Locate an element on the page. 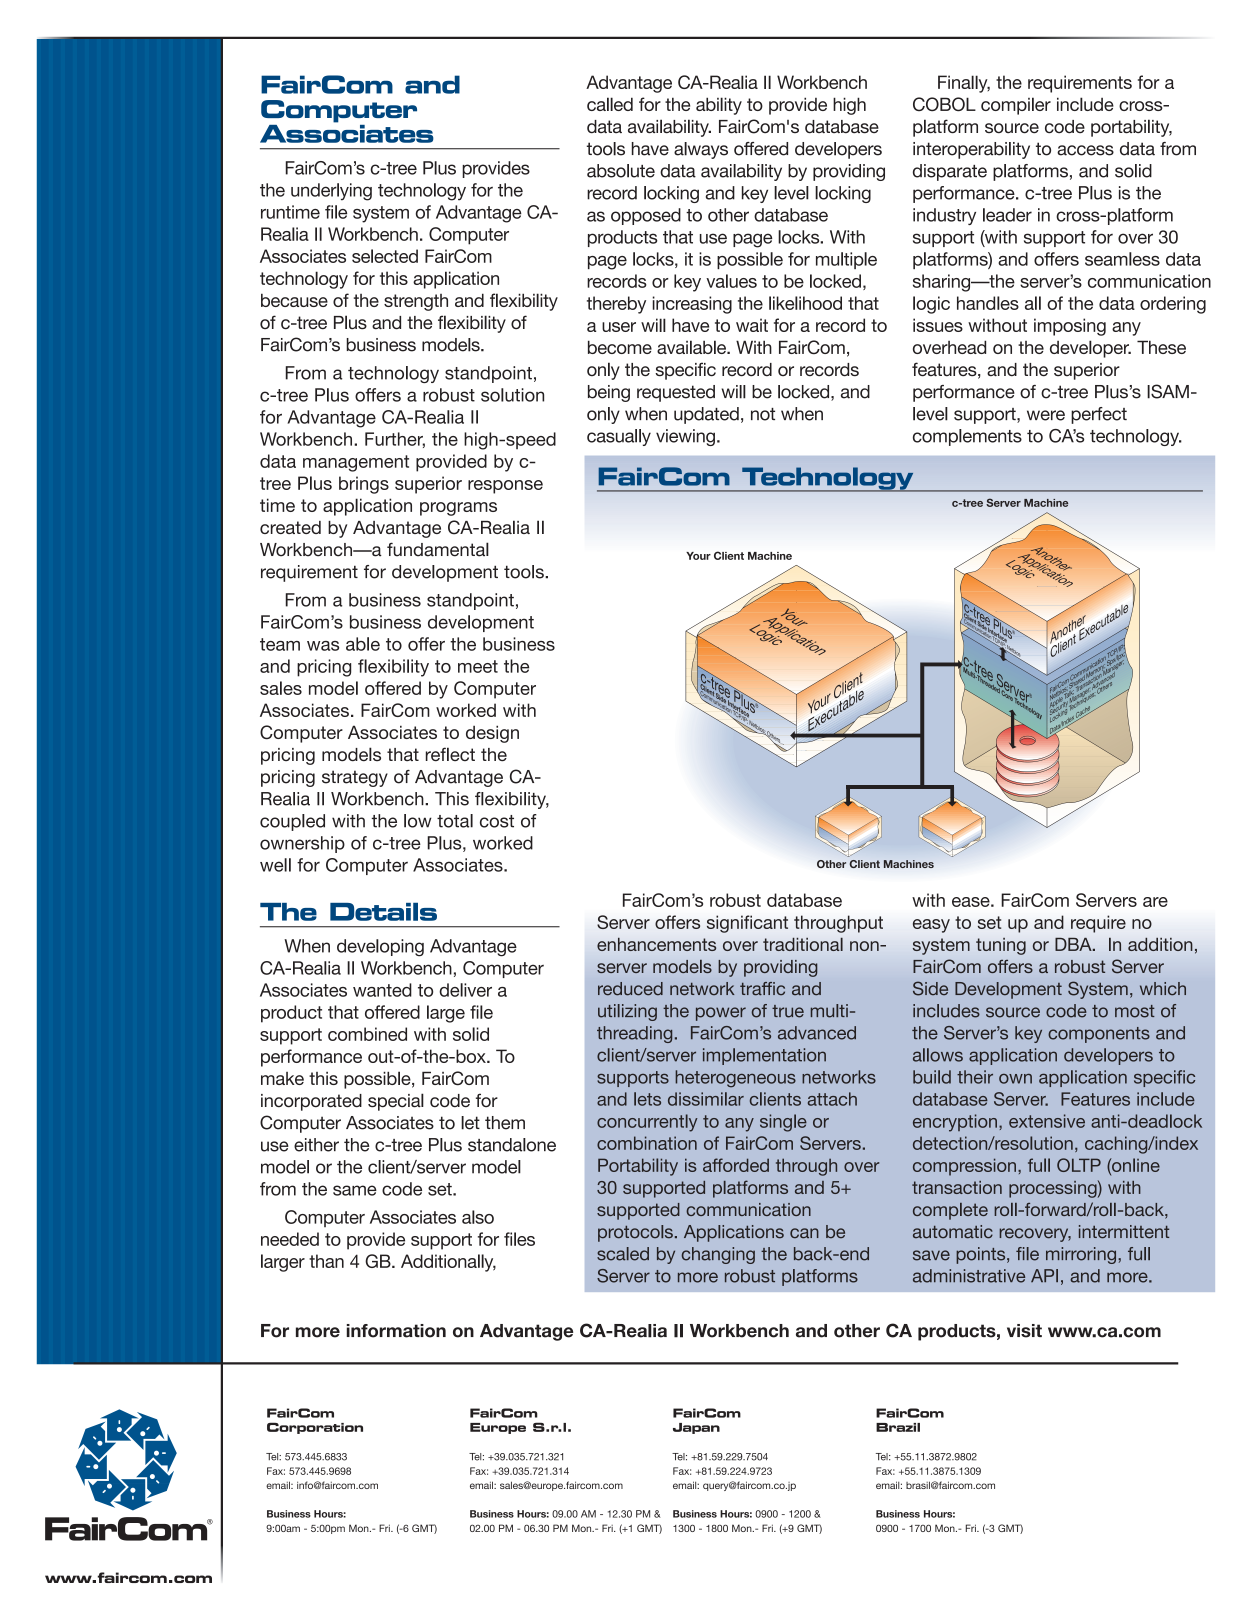  underlying is located at coordinates (331, 192).
